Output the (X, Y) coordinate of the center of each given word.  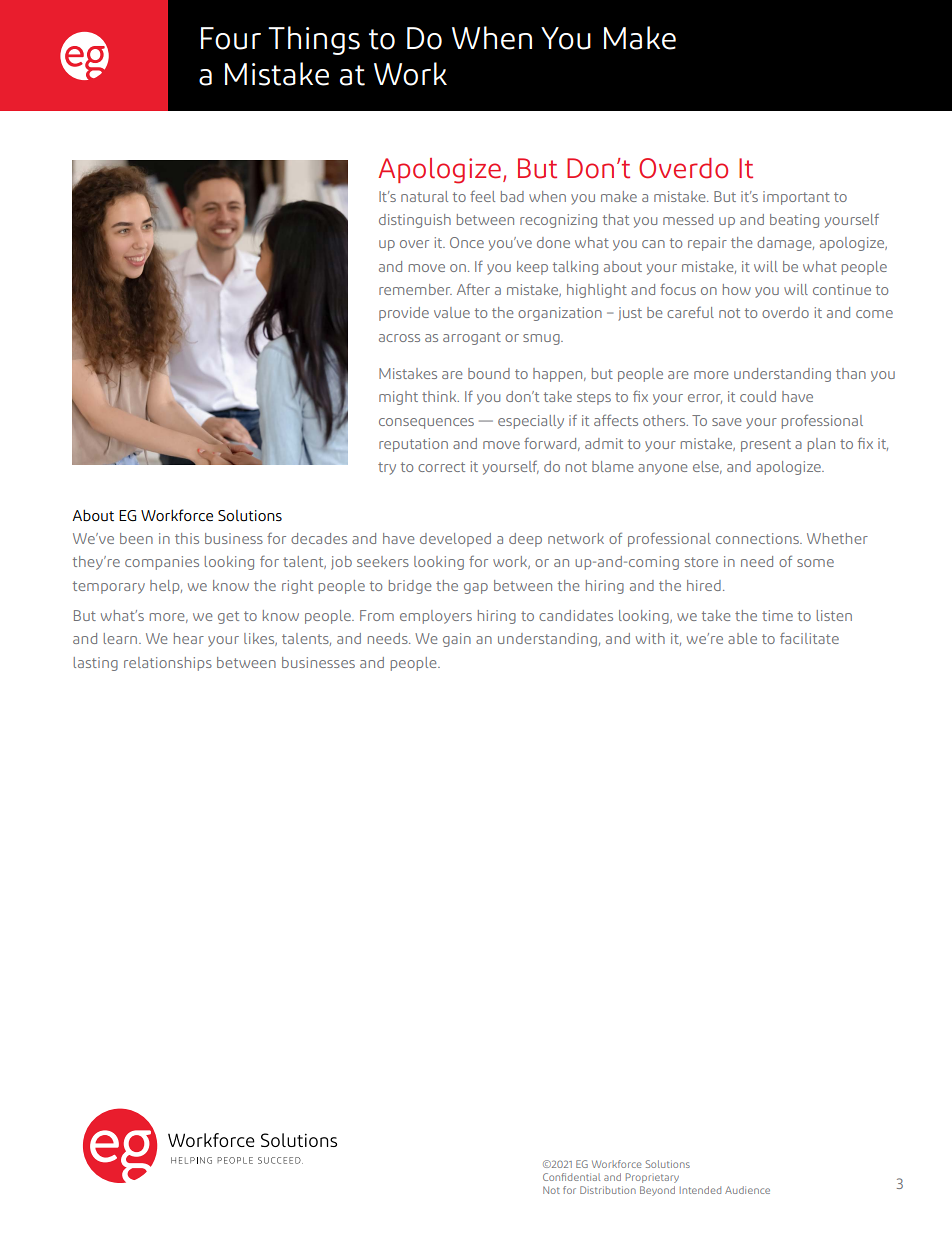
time (777, 615)
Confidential (571, 1177)
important (796, 198)
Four (231, 38)
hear (189, 638)
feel (482, 196)
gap (476, 588)
